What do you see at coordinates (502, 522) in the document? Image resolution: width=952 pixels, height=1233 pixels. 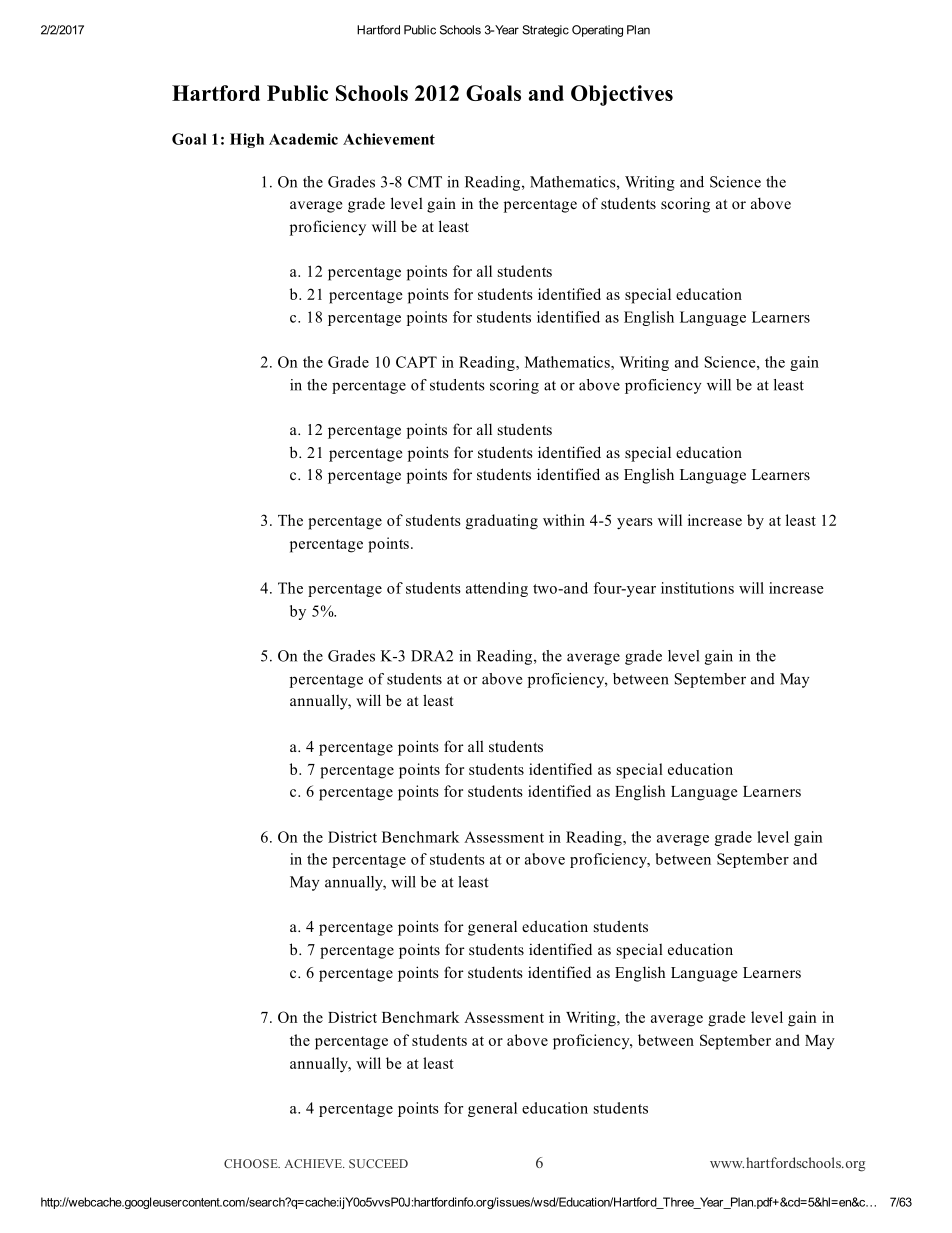 I see `graduating` at bounding box center [502, 522].
